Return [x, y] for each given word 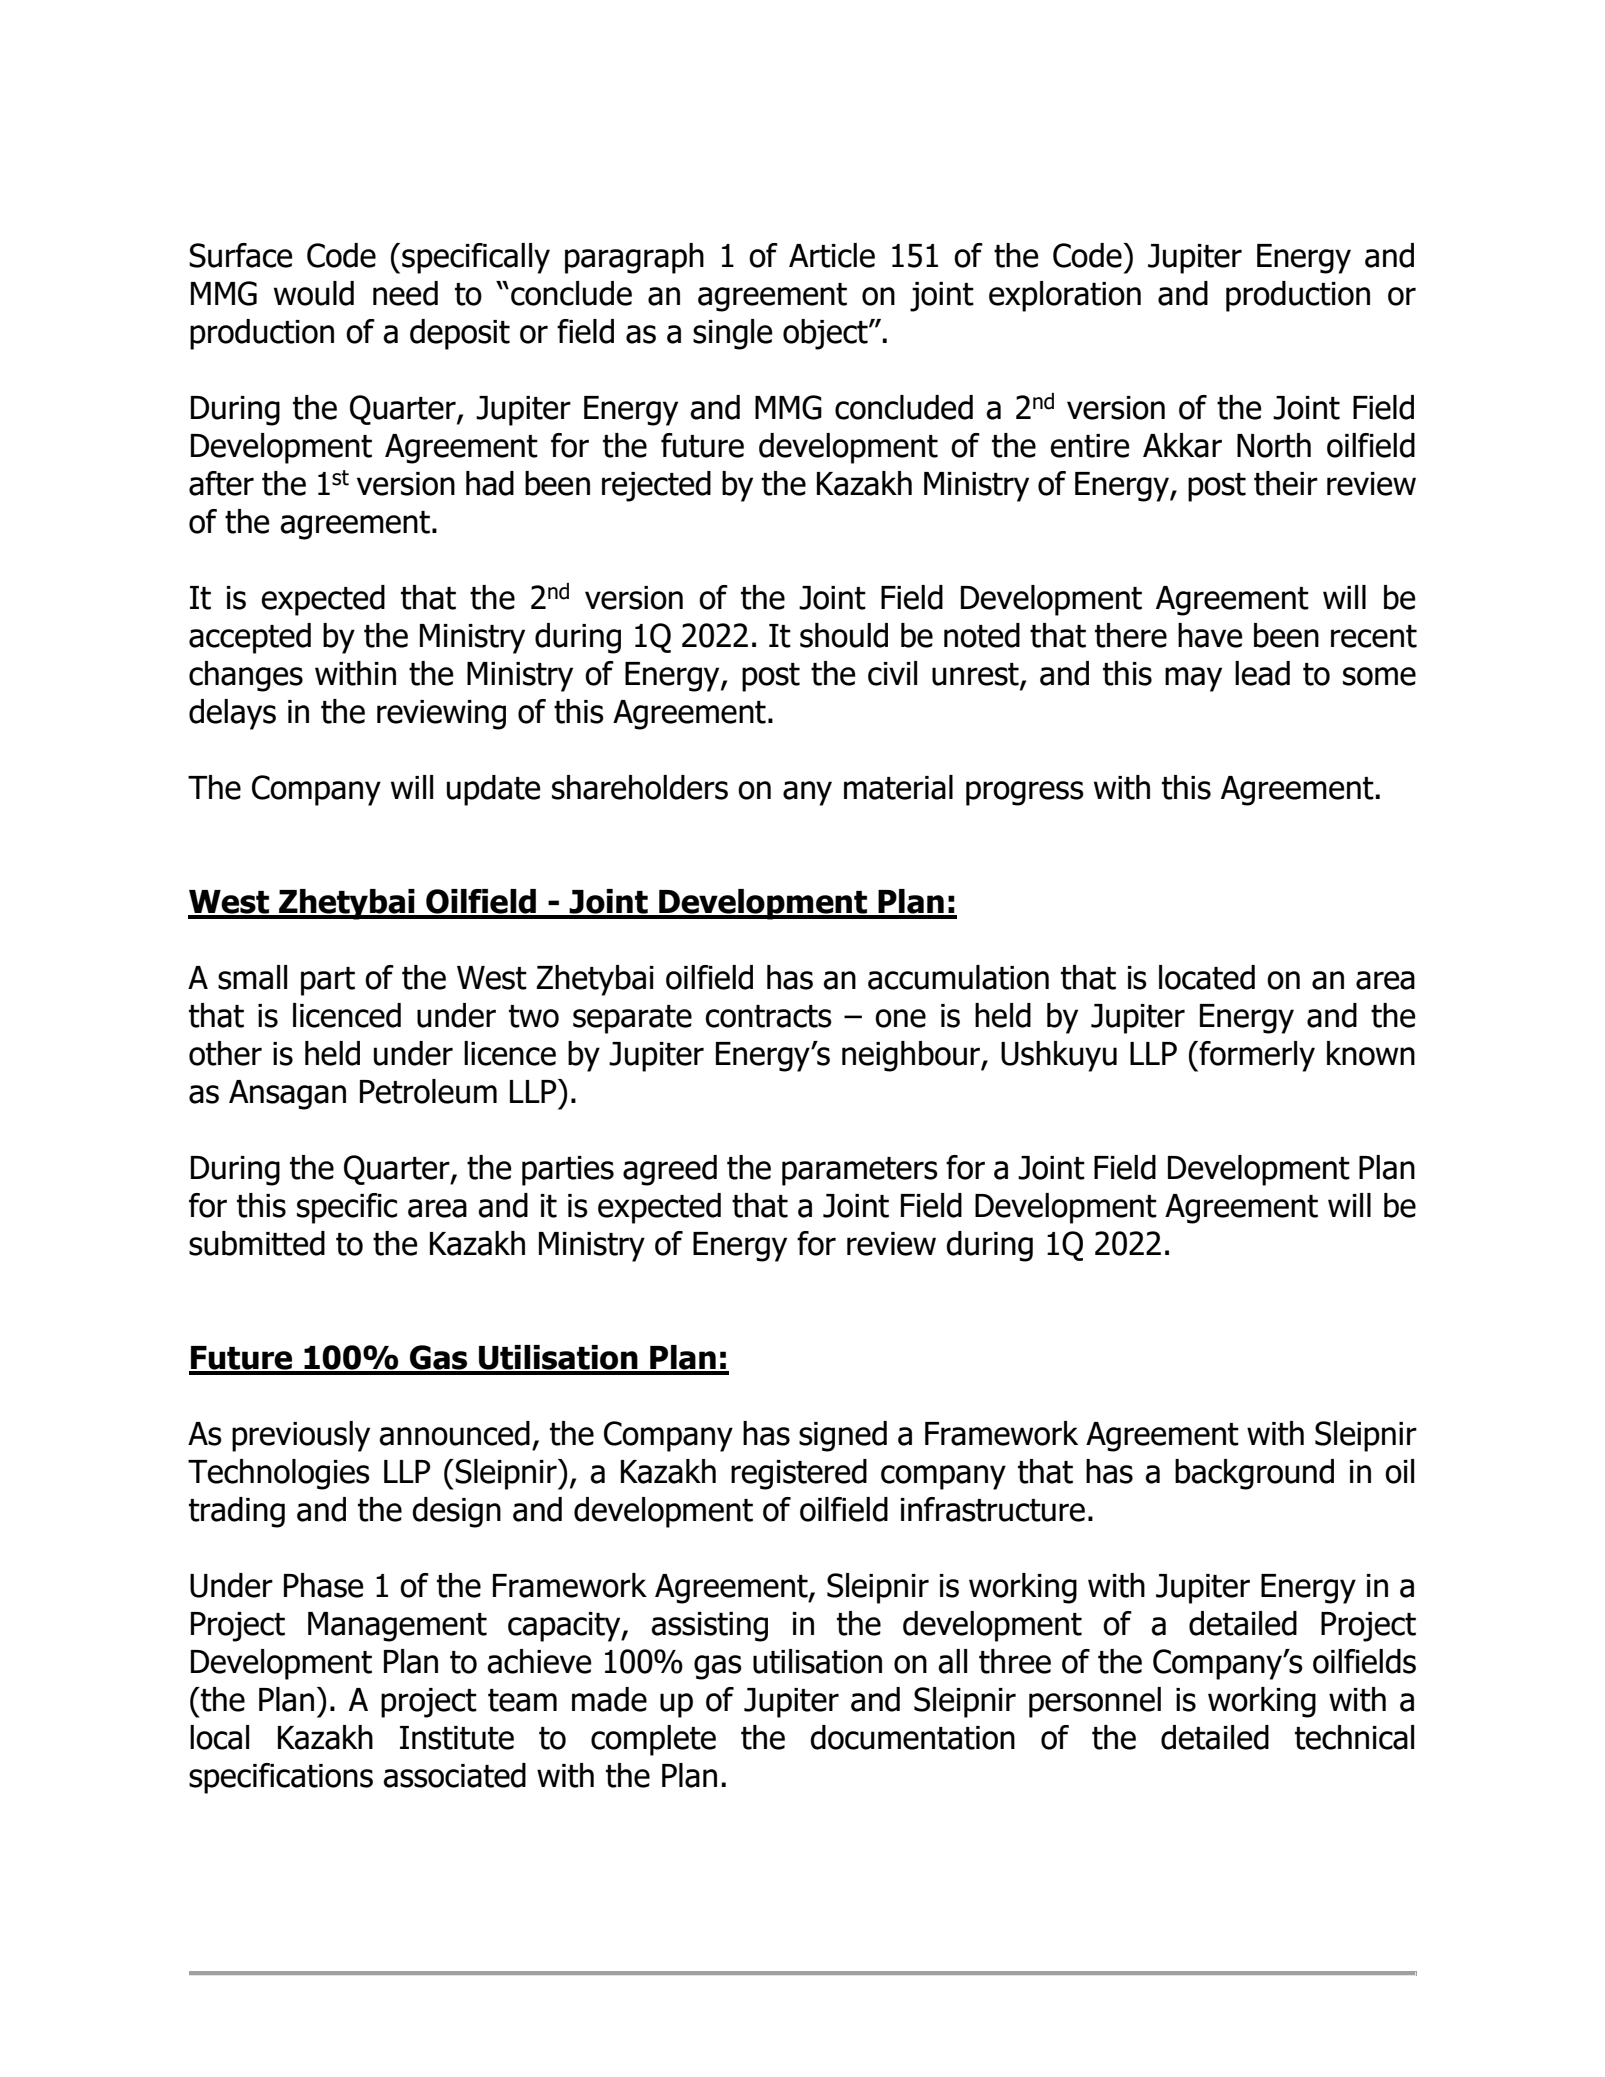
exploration [1065, 296]
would [314, 293]
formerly [1256, 1056]
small [252, 977]
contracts [768, 1016]
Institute [457, 1738]
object [826, 334]
